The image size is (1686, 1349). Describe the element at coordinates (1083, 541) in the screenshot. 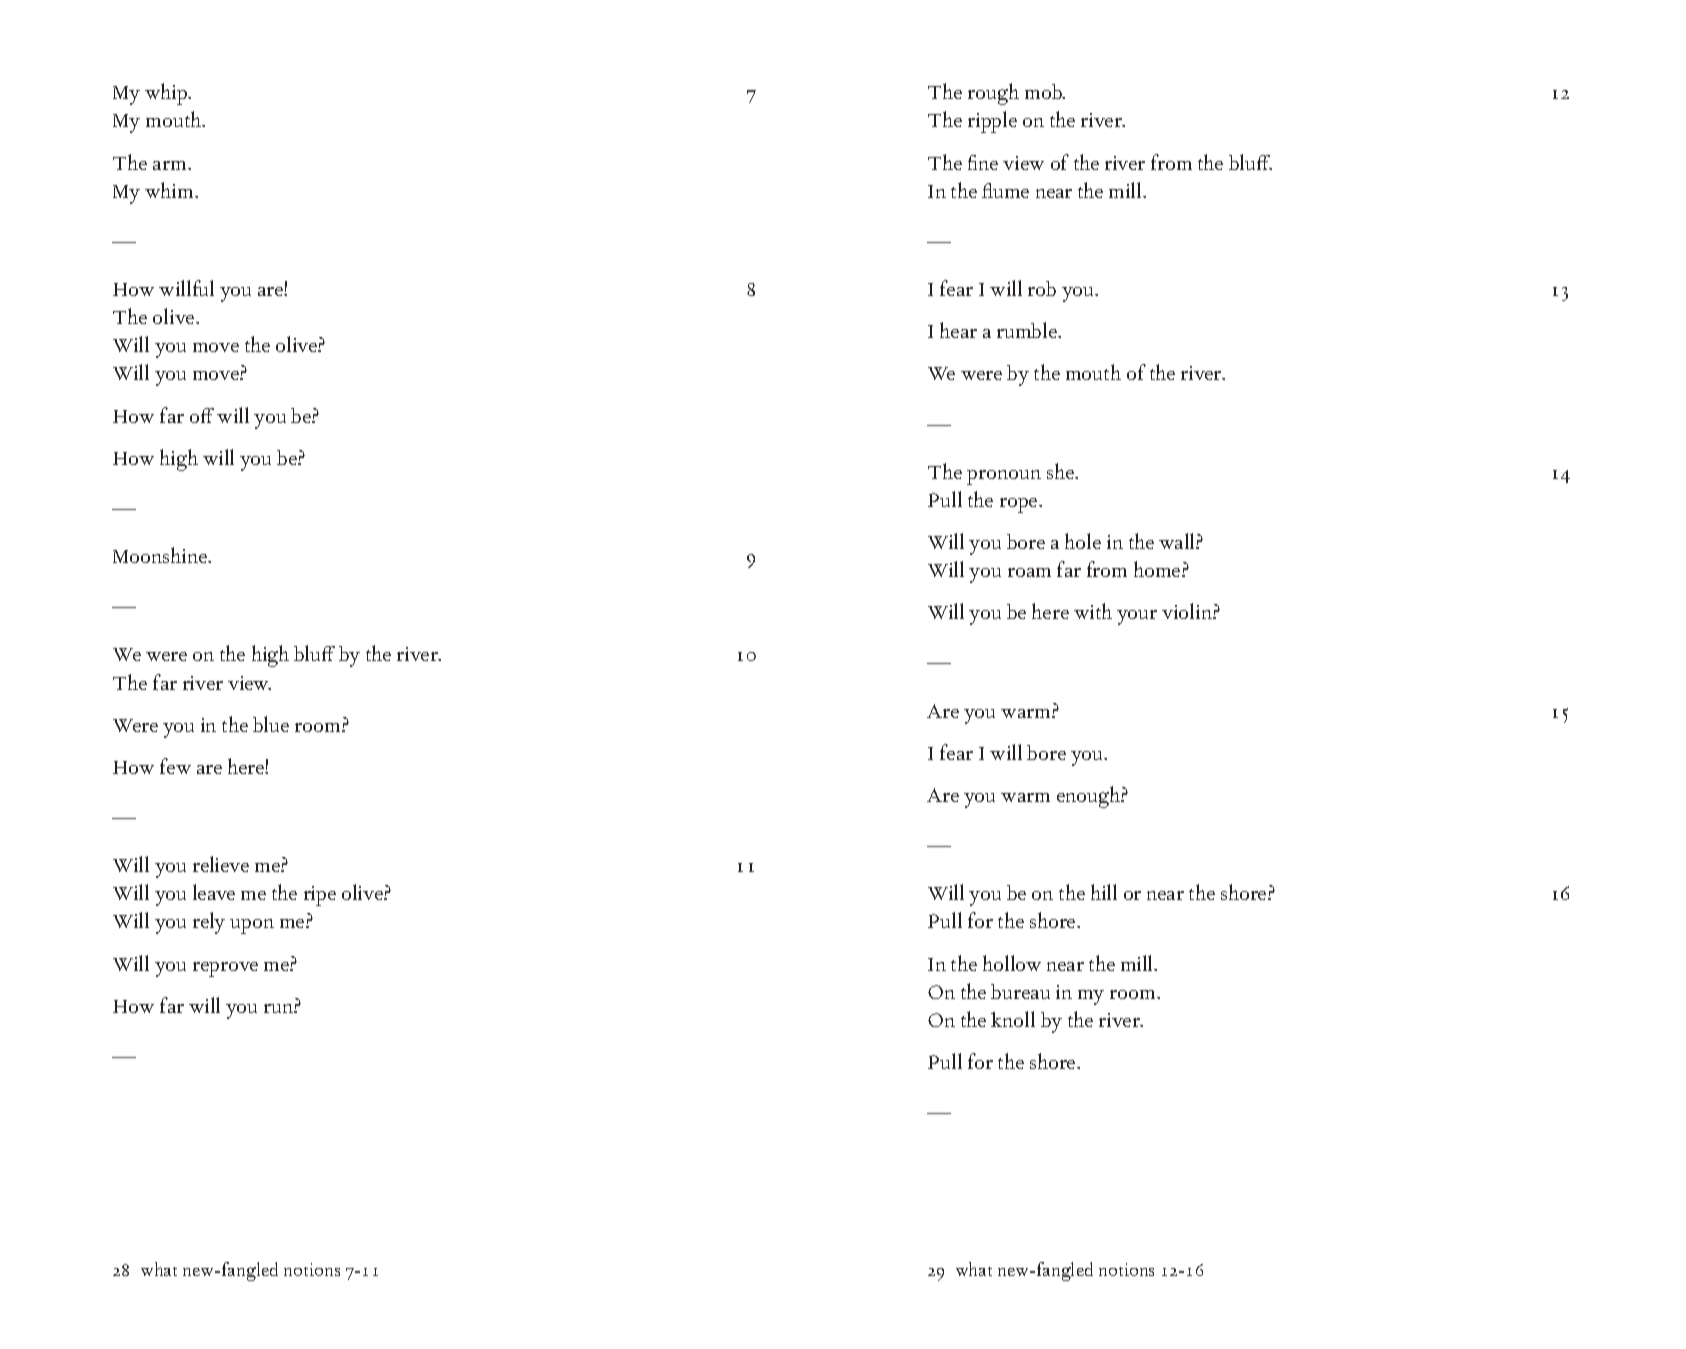

I see `hole` at that location.
